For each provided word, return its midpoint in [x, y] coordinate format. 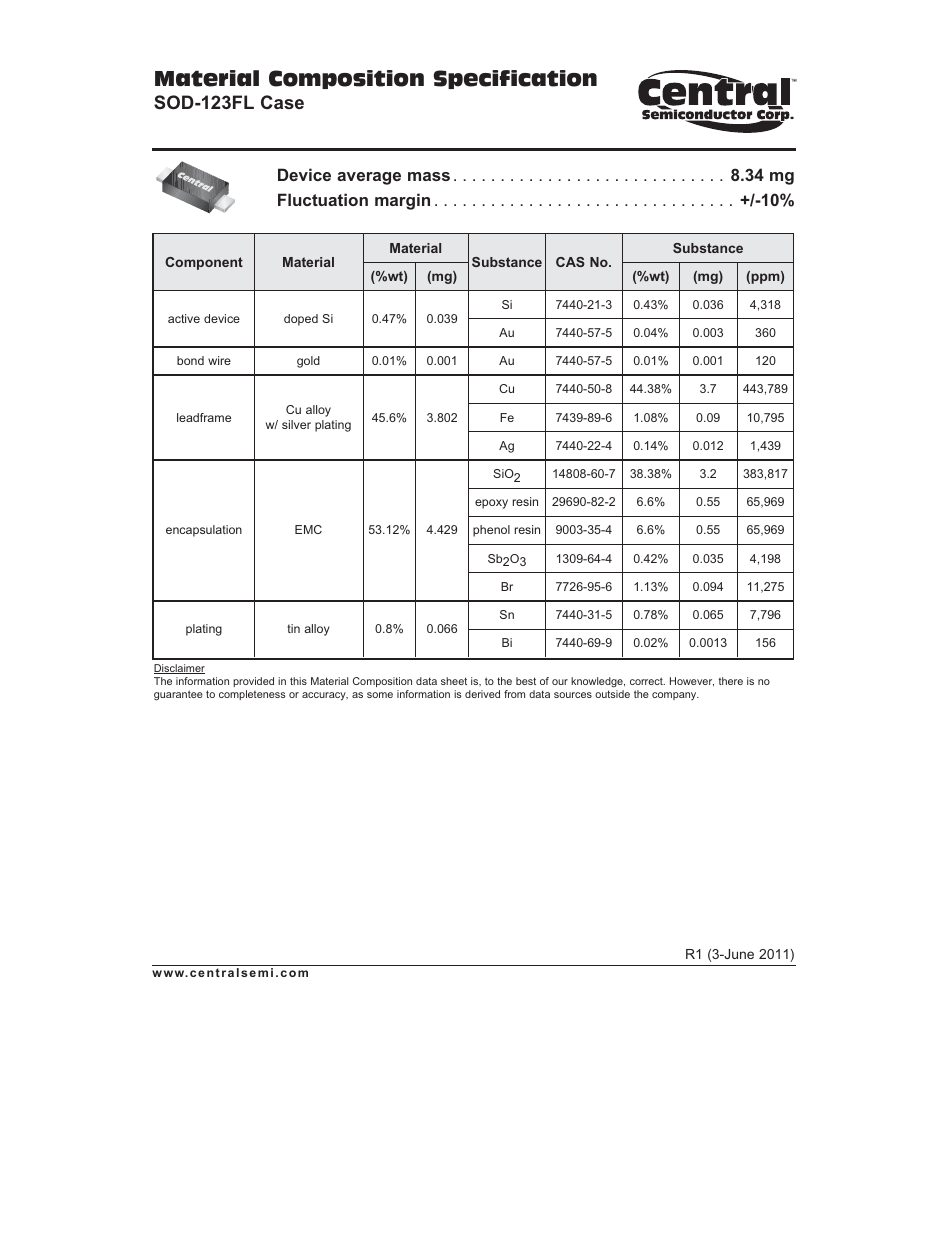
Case [282, 102]
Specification [515, 79]
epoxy [491, 504]
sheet [454, 681]
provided [253, 682]
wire [219, 360]
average [369, 178]
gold [308, 362]
